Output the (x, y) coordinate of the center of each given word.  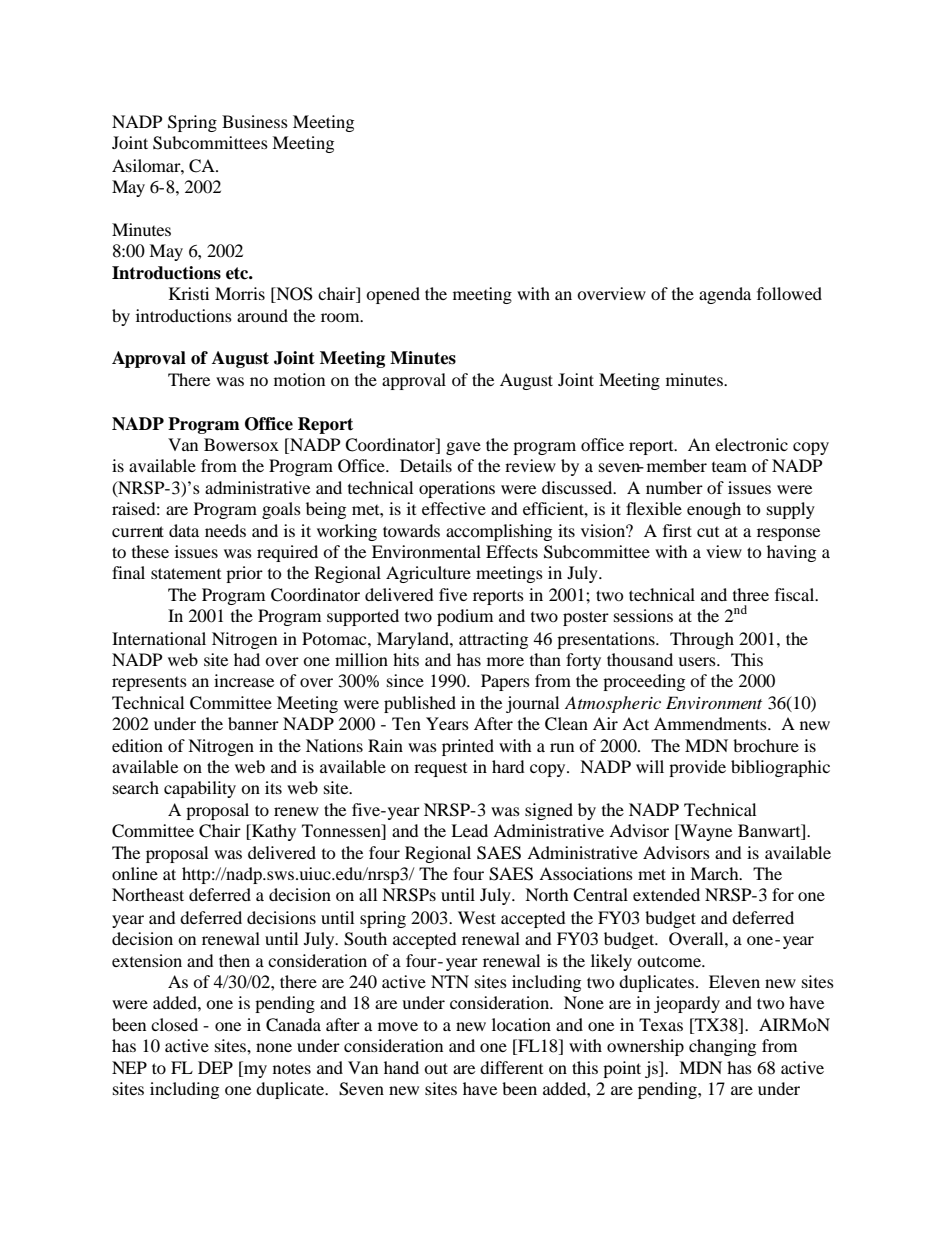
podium (465, 617)
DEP (215, 1067)
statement (186, 573)
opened (393, 295)
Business (255, 121)
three (751, 594)
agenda (725, 295)
